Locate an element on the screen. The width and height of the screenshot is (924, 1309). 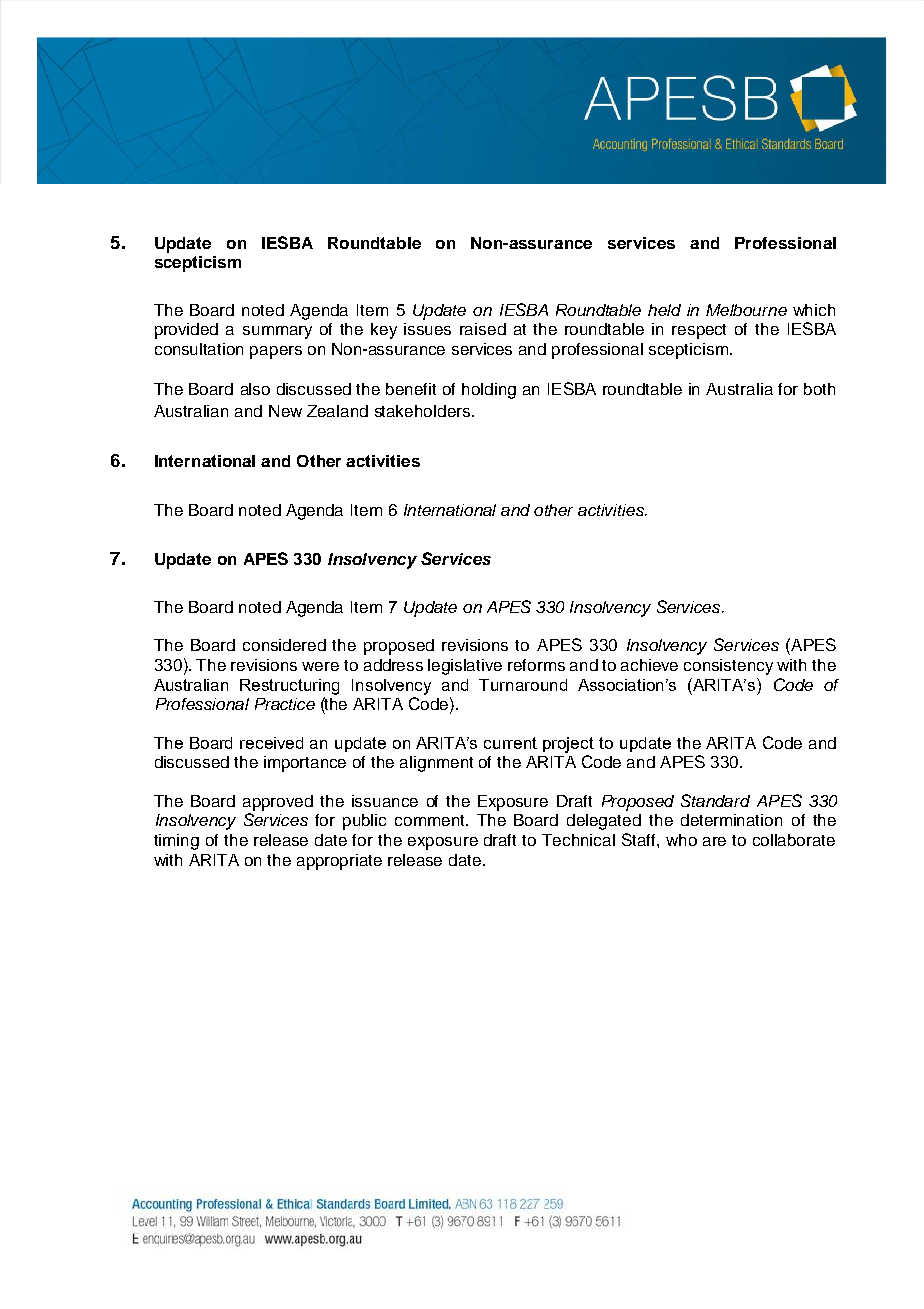
raised is located at coordinates (483, 329).
